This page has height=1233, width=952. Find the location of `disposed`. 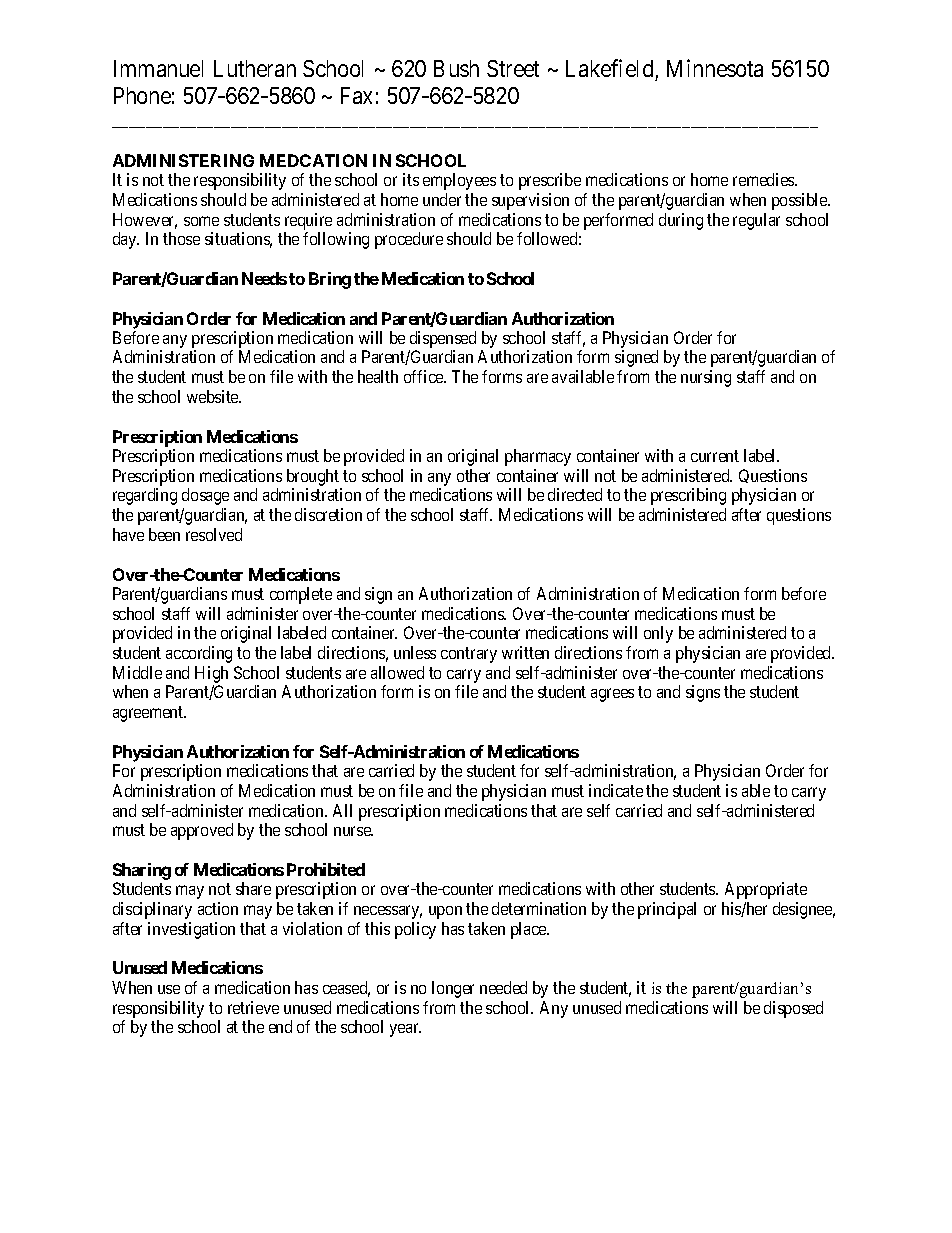

disposed is located at coordinates (793, 1009).
